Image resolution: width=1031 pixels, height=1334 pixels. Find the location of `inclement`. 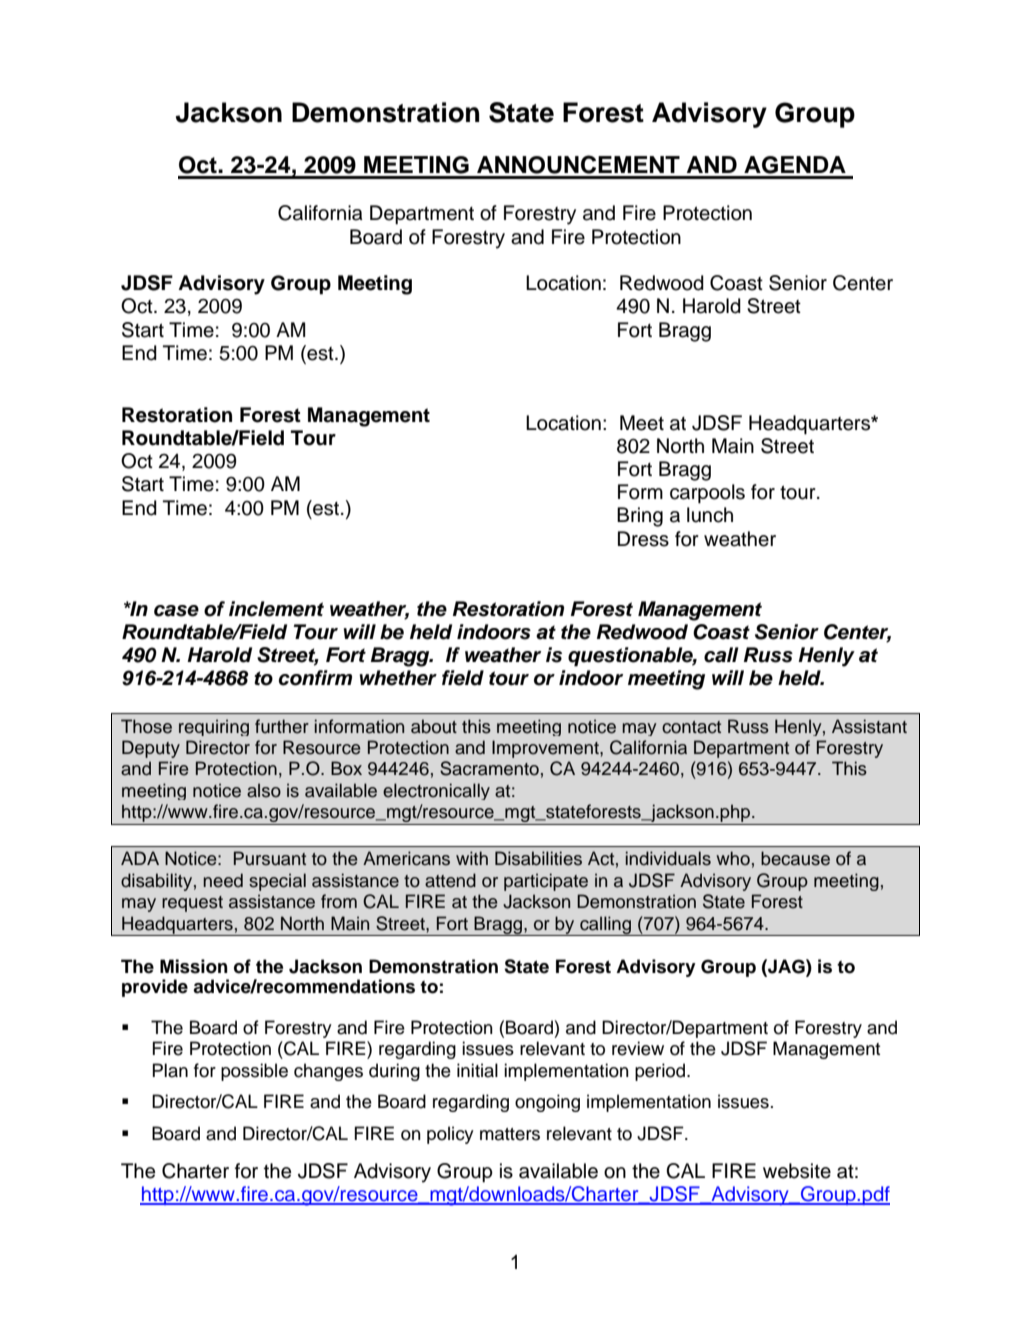

inclement is located at coordinates (276, 609).
